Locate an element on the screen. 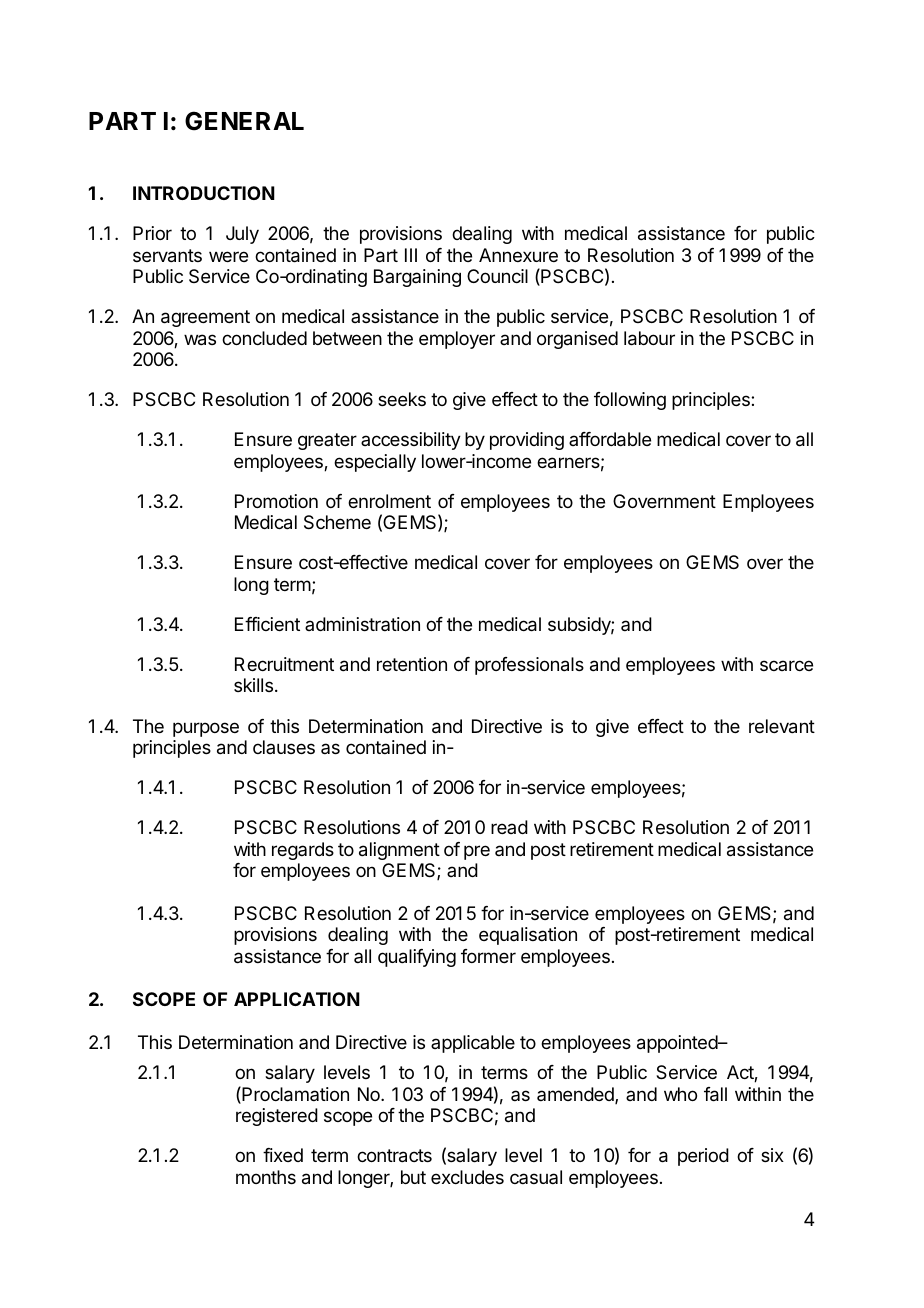 Image resolution: width=924 pixels, height=1308 pixels. relevant is located at coordinates (782, 726).
